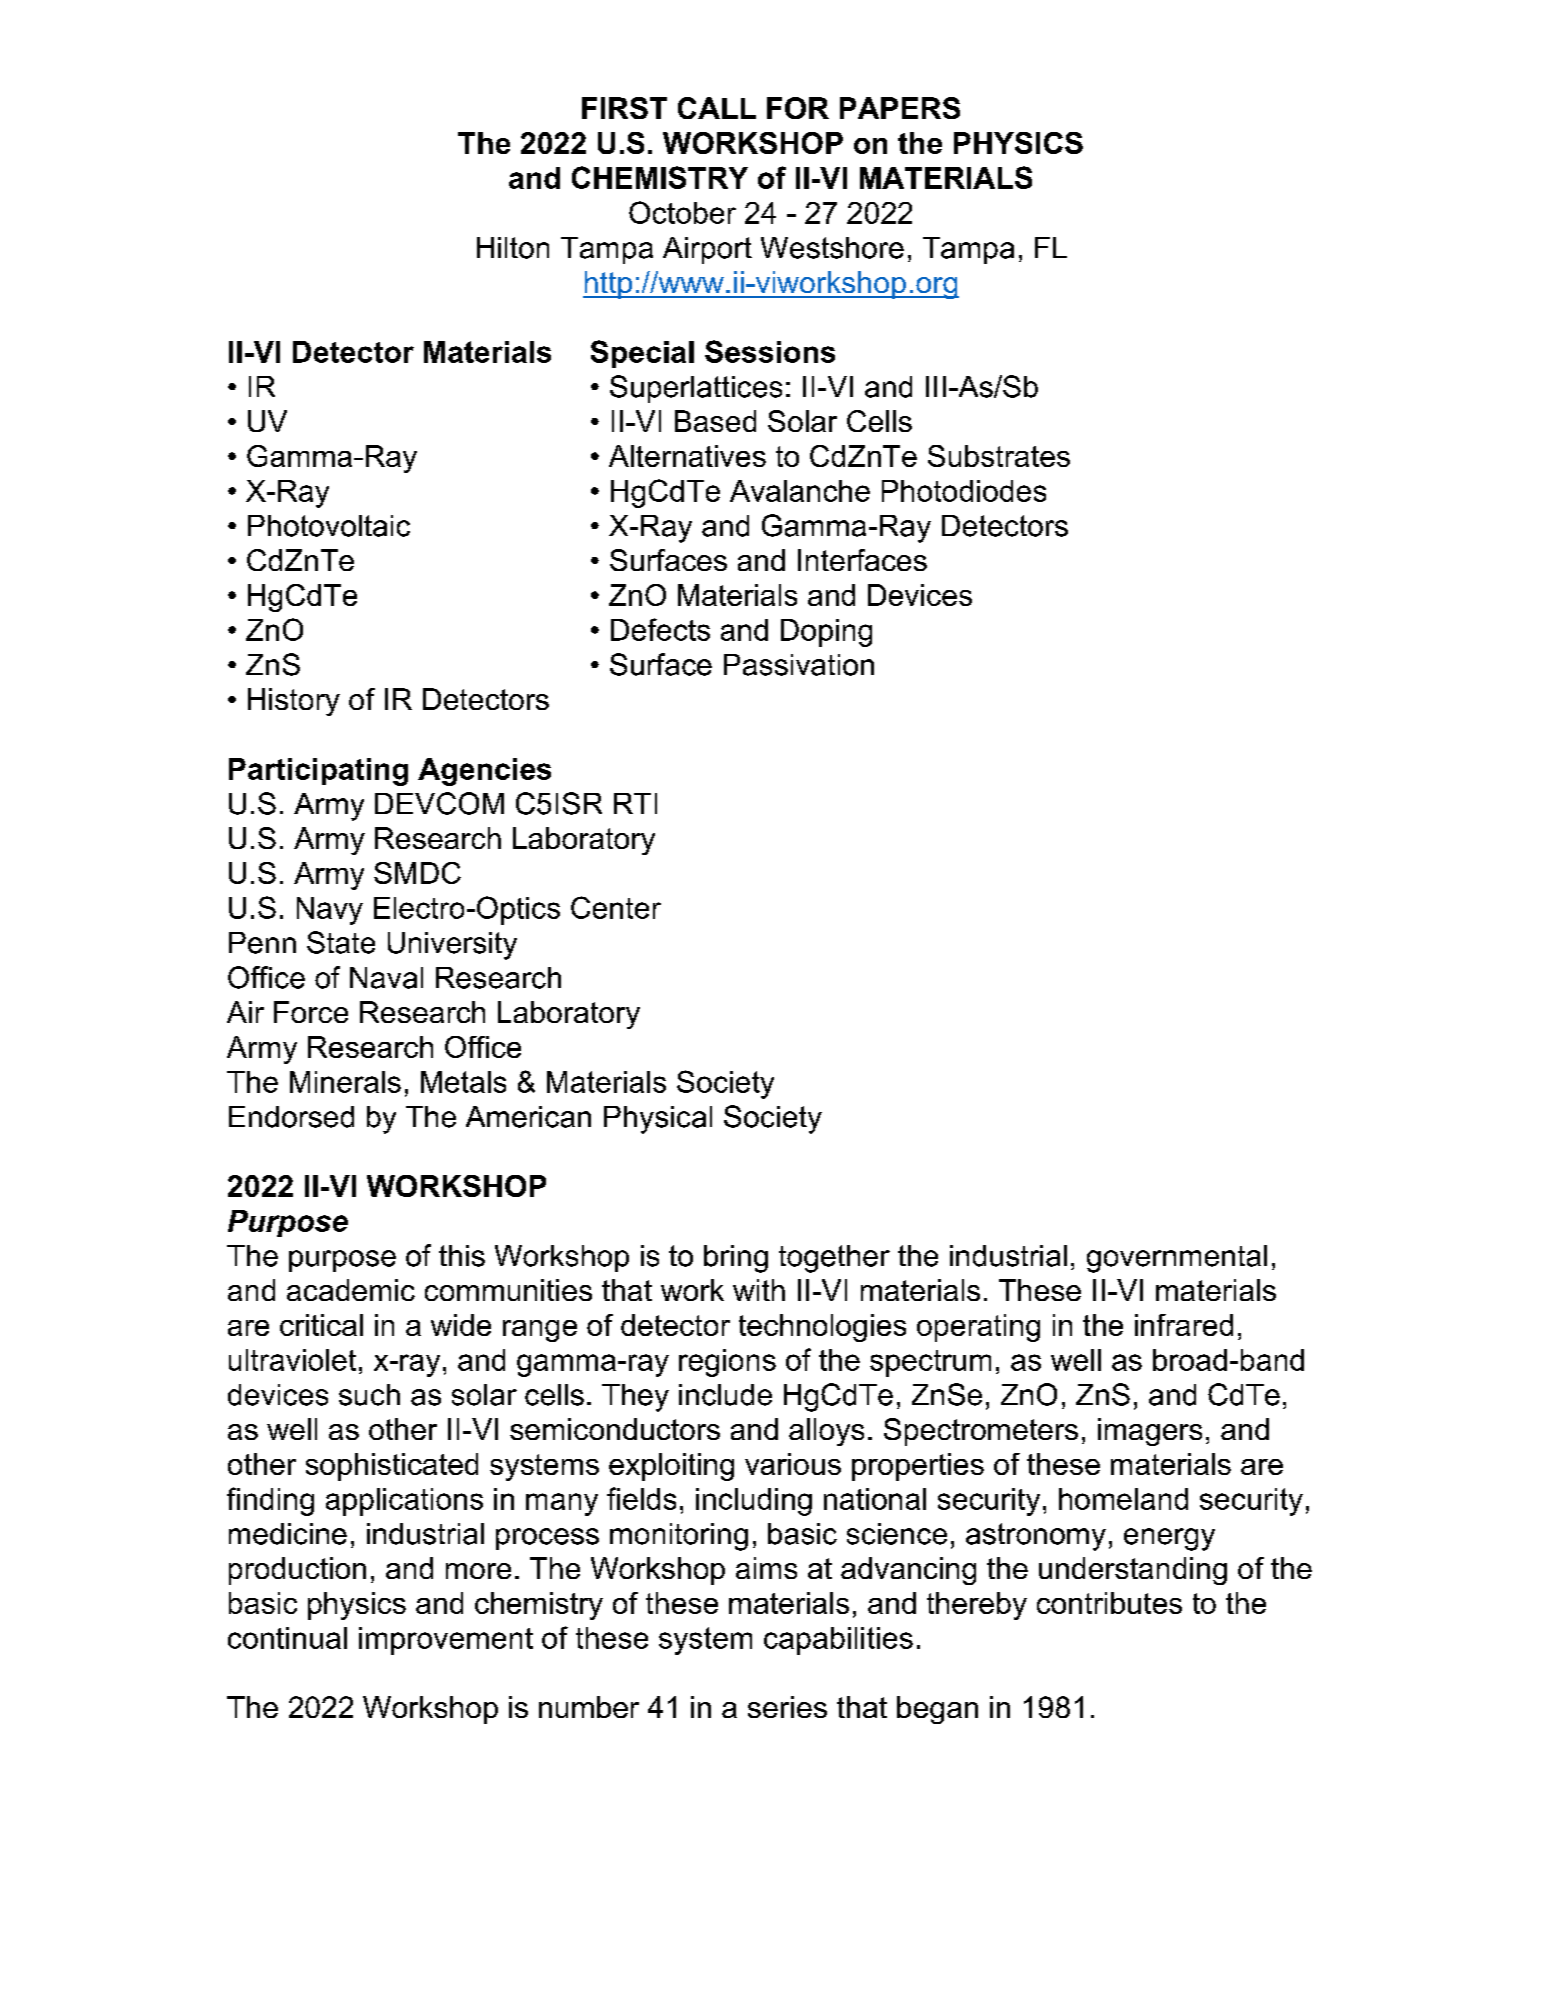 Image resolution: width=1542 pixels, height=1995 pixels. What do you see at coordinates (900, 108) in the document?
I see `PAPERS` at bounding box center [900, 108].
